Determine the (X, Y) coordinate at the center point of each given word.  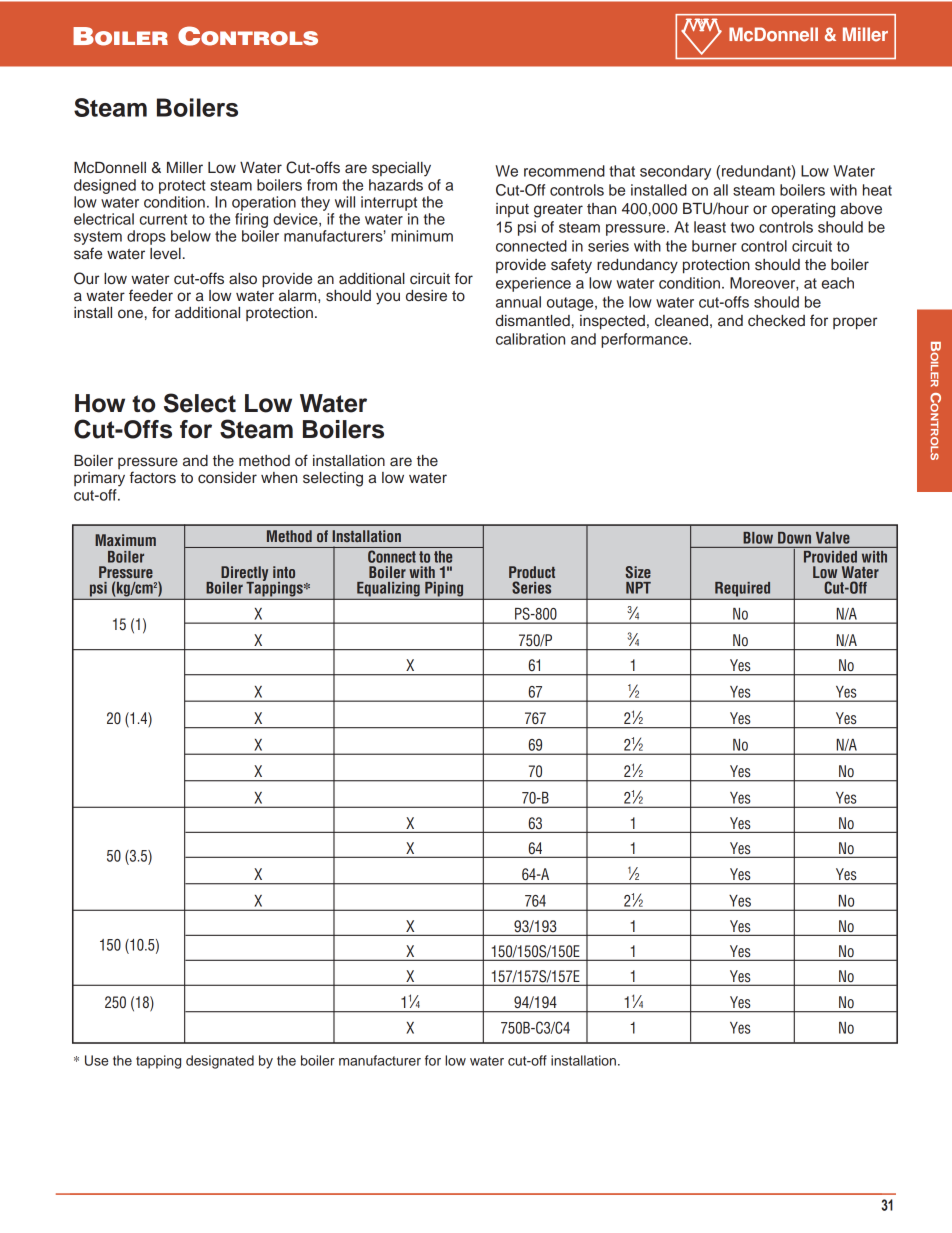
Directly (244, 575)
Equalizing (388, 589)
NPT (638, 588)
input (512, 210)
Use (96, 1060)
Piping (444, 589)
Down (794, 538)
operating (803, 210)
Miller (185, 168)
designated (220, 1062)
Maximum (125, 540)
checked (776, 321)
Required (742, 589)
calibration (530, 339)
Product (532, 572)
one (130, 314)
